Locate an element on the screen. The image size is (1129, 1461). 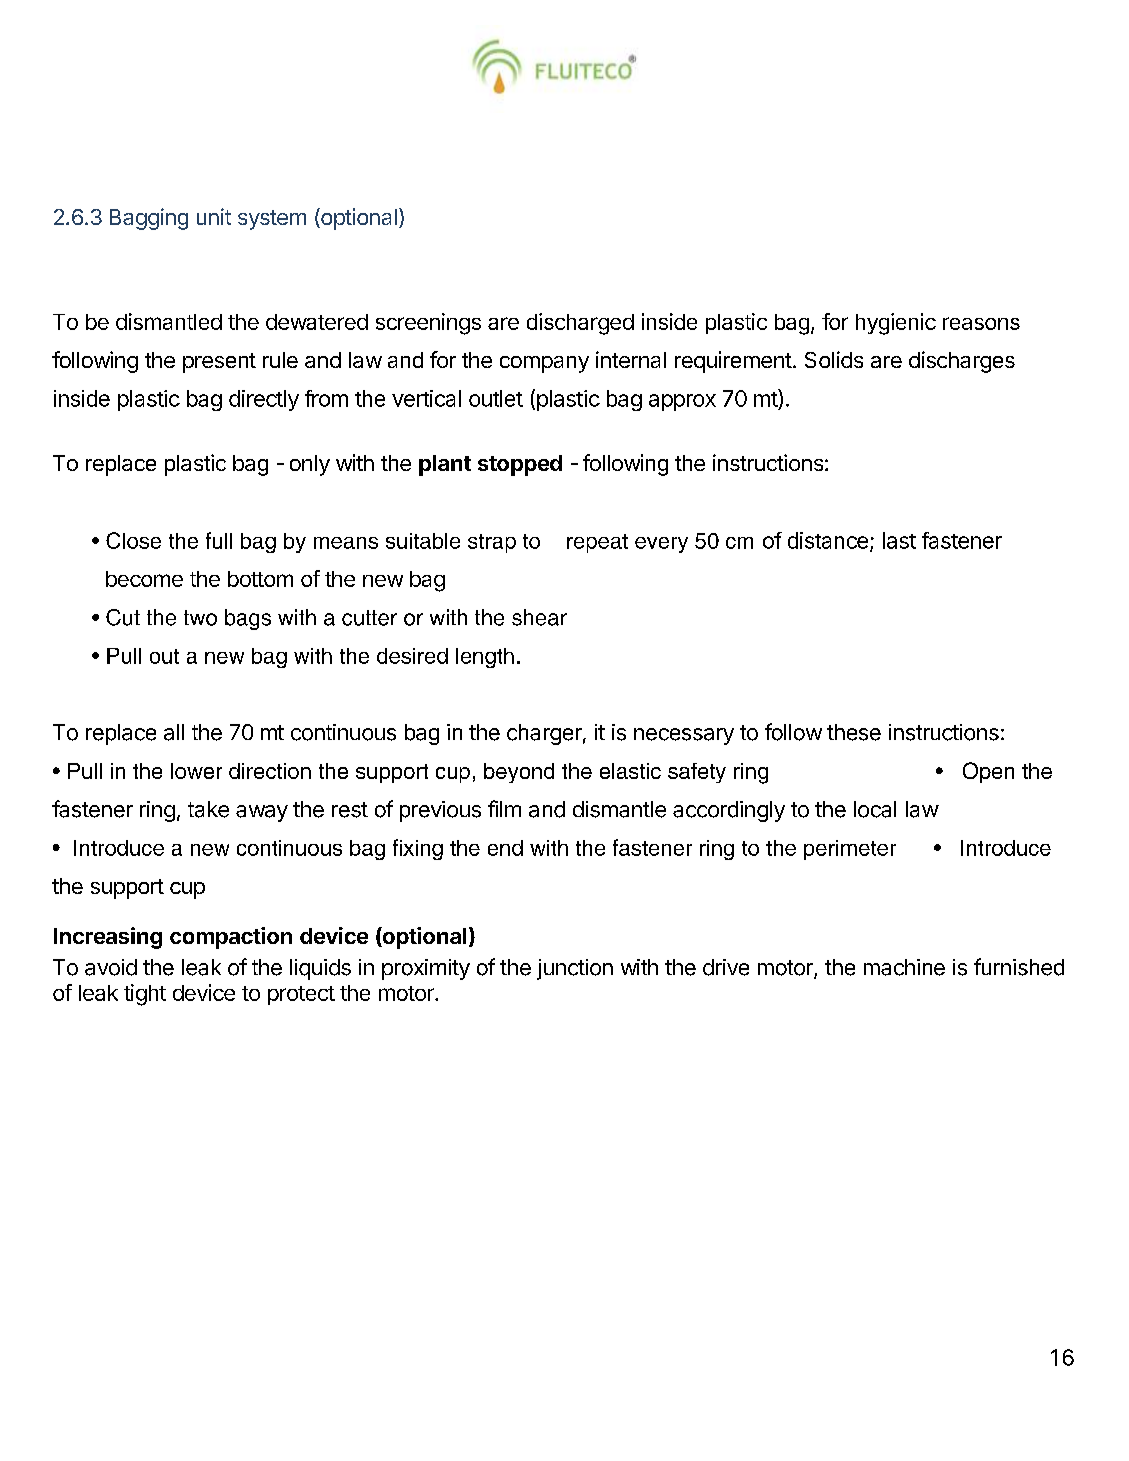
unit is located at coordinates (214, 216).
